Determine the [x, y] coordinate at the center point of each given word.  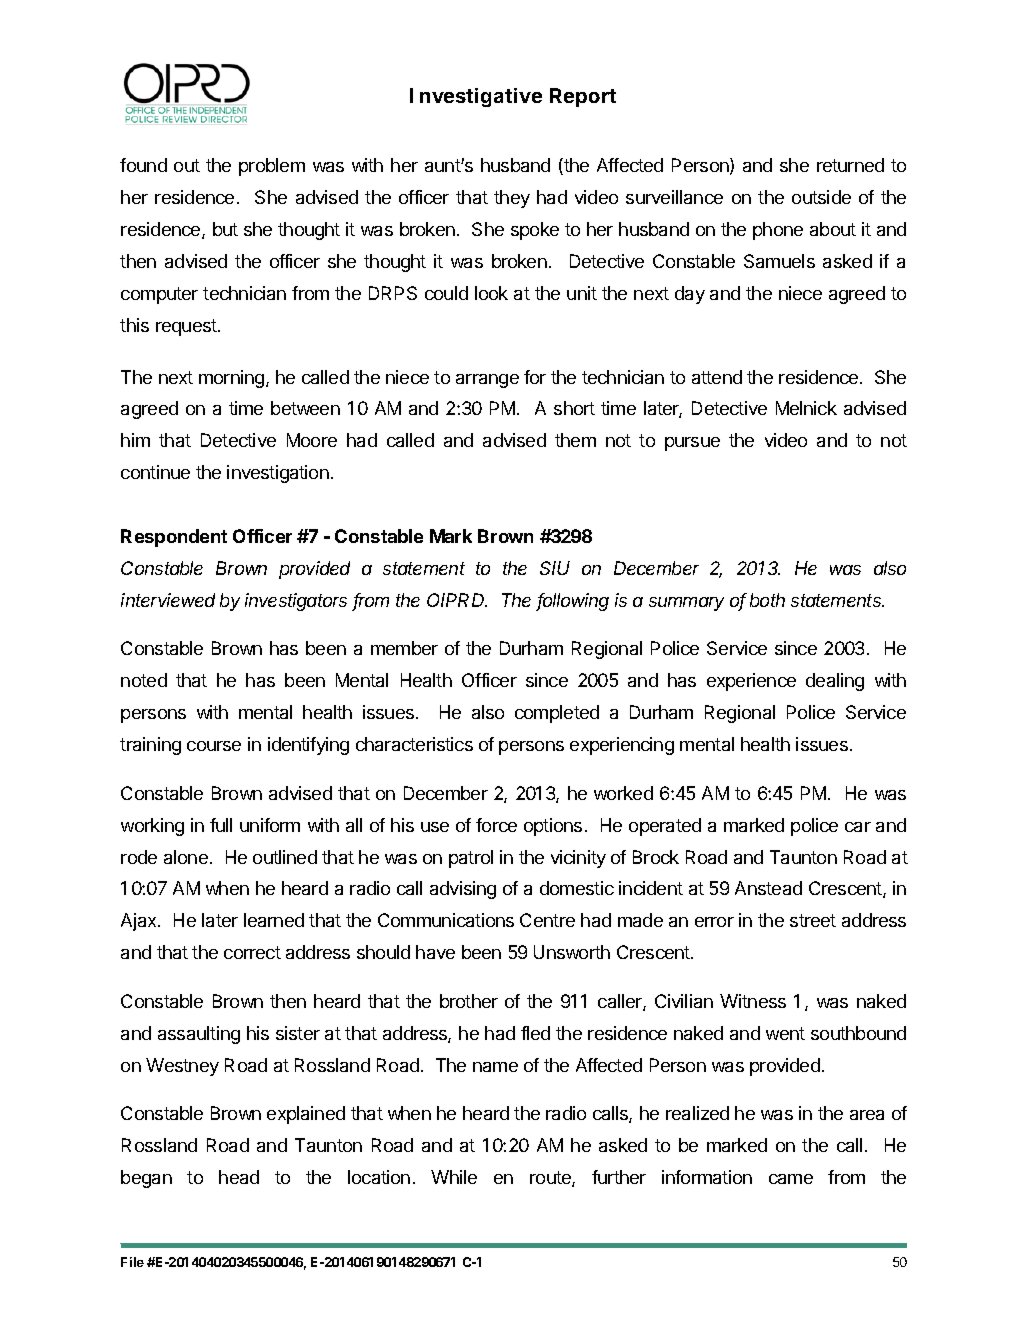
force [496, 825]
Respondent [174, 538]
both [767, 600]
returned [850, 165]
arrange [487, 381]
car [858, 827]
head [239, 1177]
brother [469, 1001]
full [221, 825]
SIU [555, 568]
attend [717, 377]
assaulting [199, 1035]
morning [231, 379]
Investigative [476, 97]
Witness [753, 1001]
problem [272, 167]
